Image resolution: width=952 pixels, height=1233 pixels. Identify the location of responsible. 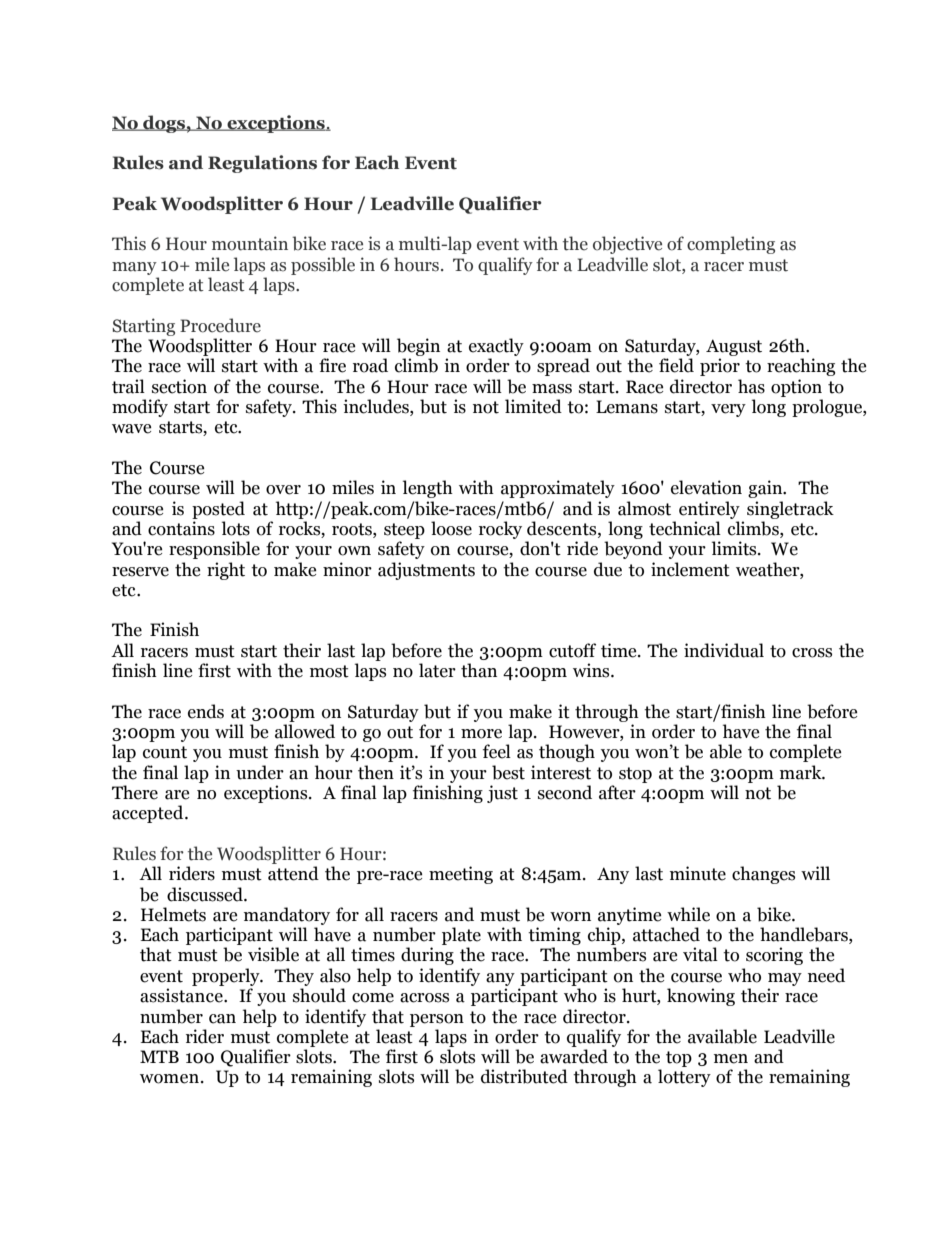
(214, 550).
